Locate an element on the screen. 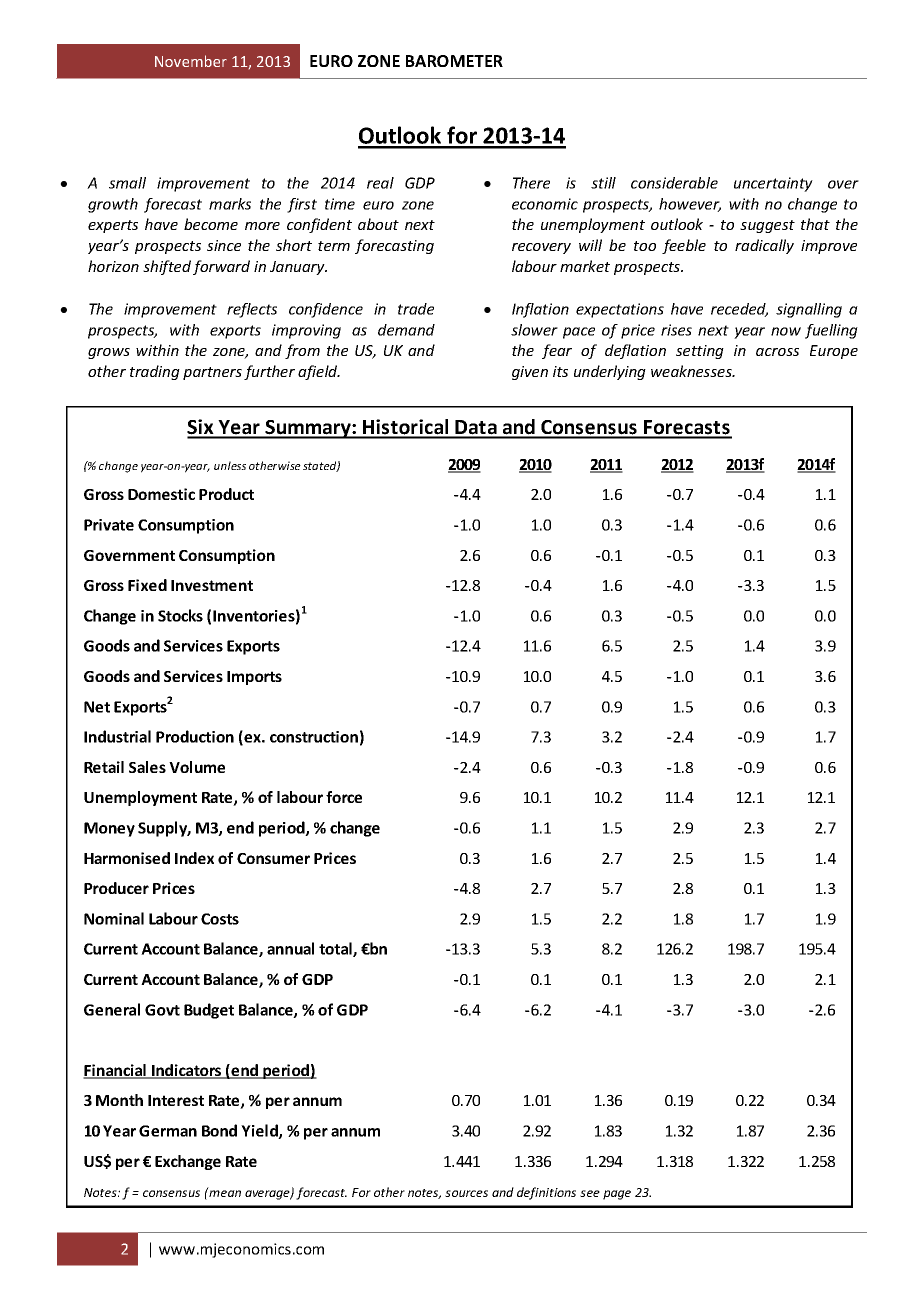  sources is located at coordinates (466, 1193).
